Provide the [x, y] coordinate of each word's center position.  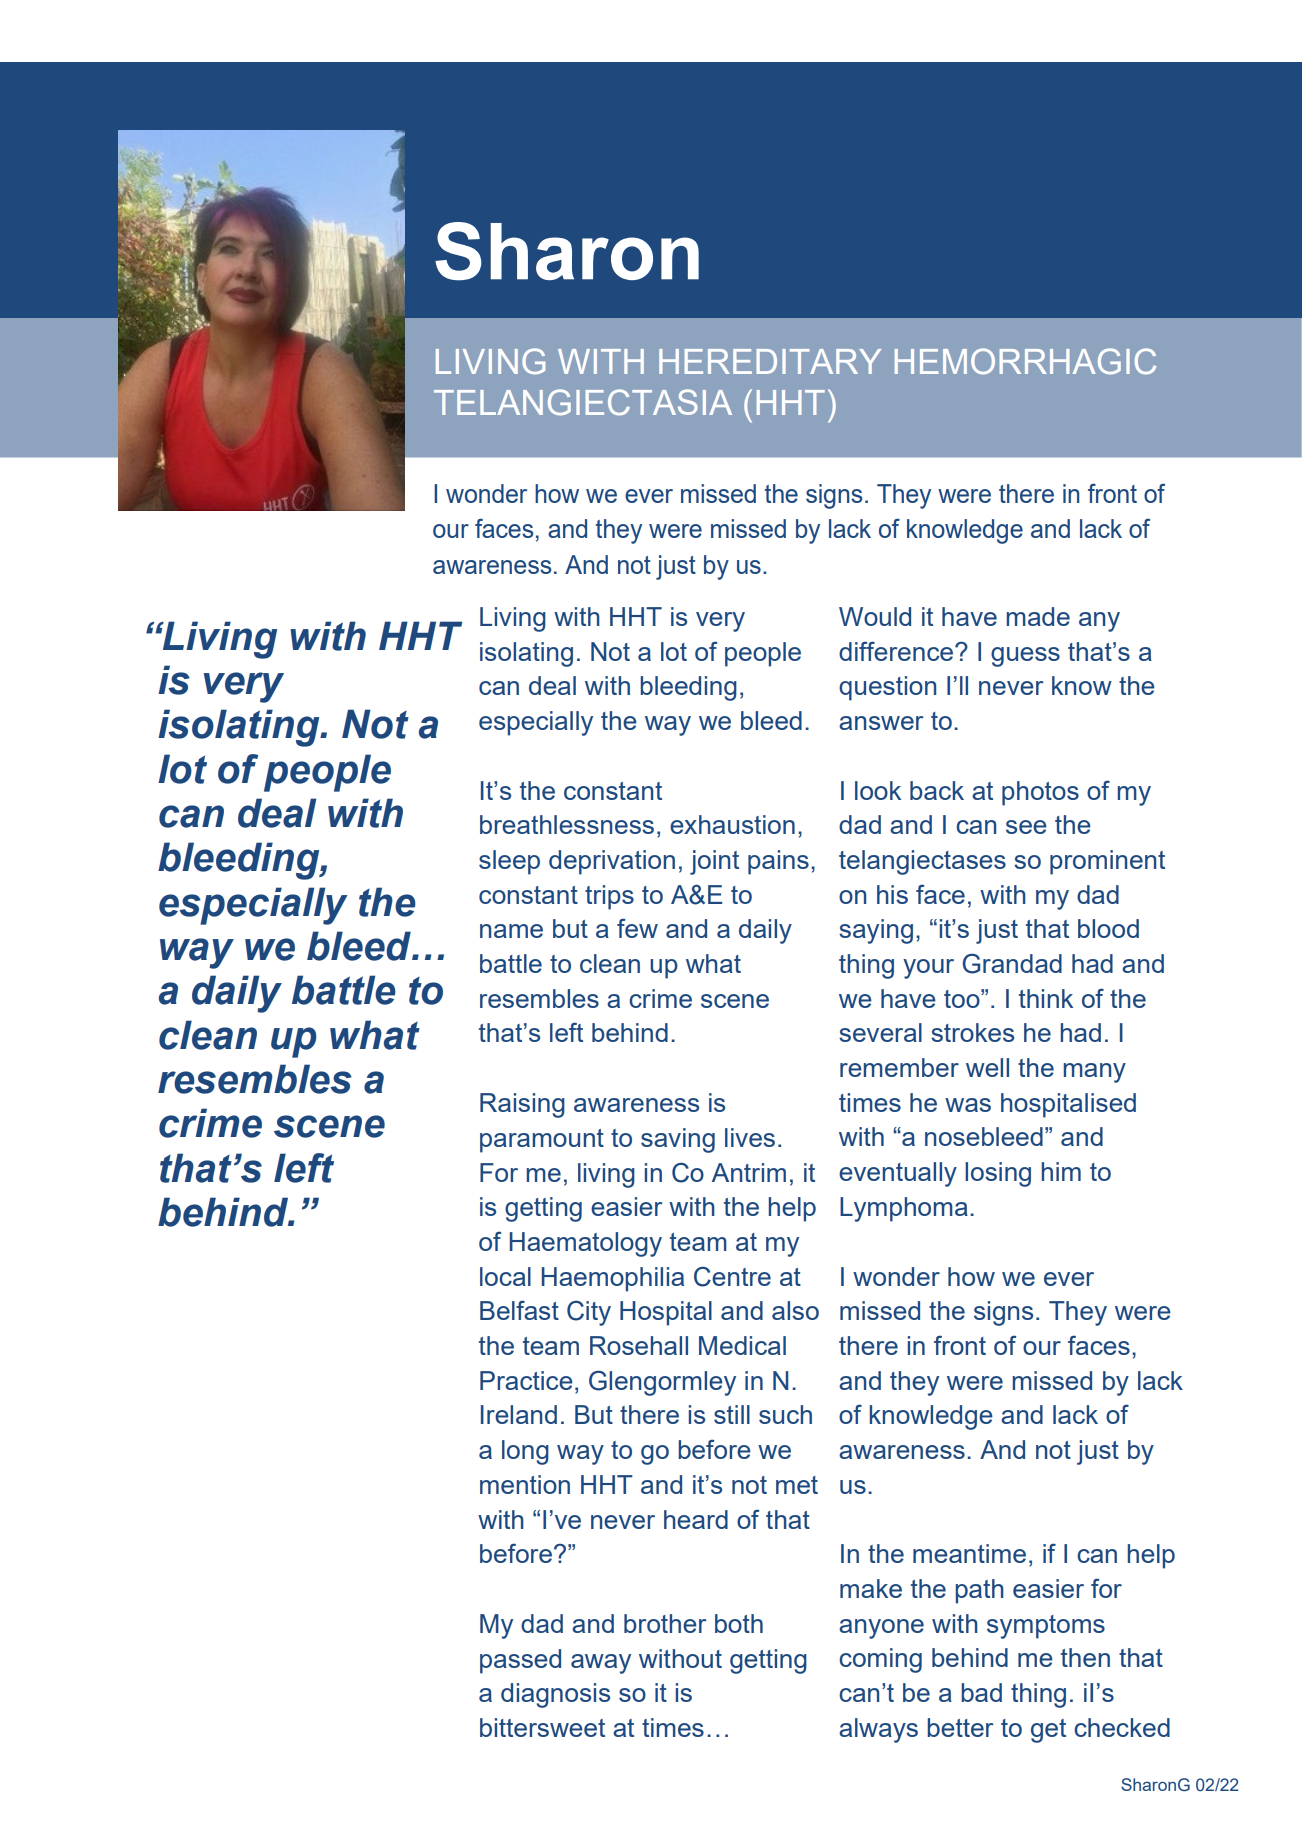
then [1085, 1657]
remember [899, 1067]
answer [881, 723]
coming [880, 1660]
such [785, 1414]
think [1046, 998]
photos [1040, 793]
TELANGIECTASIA [583, 402]
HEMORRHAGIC [1025, 361]
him [1061, 1171]
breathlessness [567, 824]
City [589, 1313]
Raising [522, 1105]
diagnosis [555, 1695]
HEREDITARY [770, 361]
